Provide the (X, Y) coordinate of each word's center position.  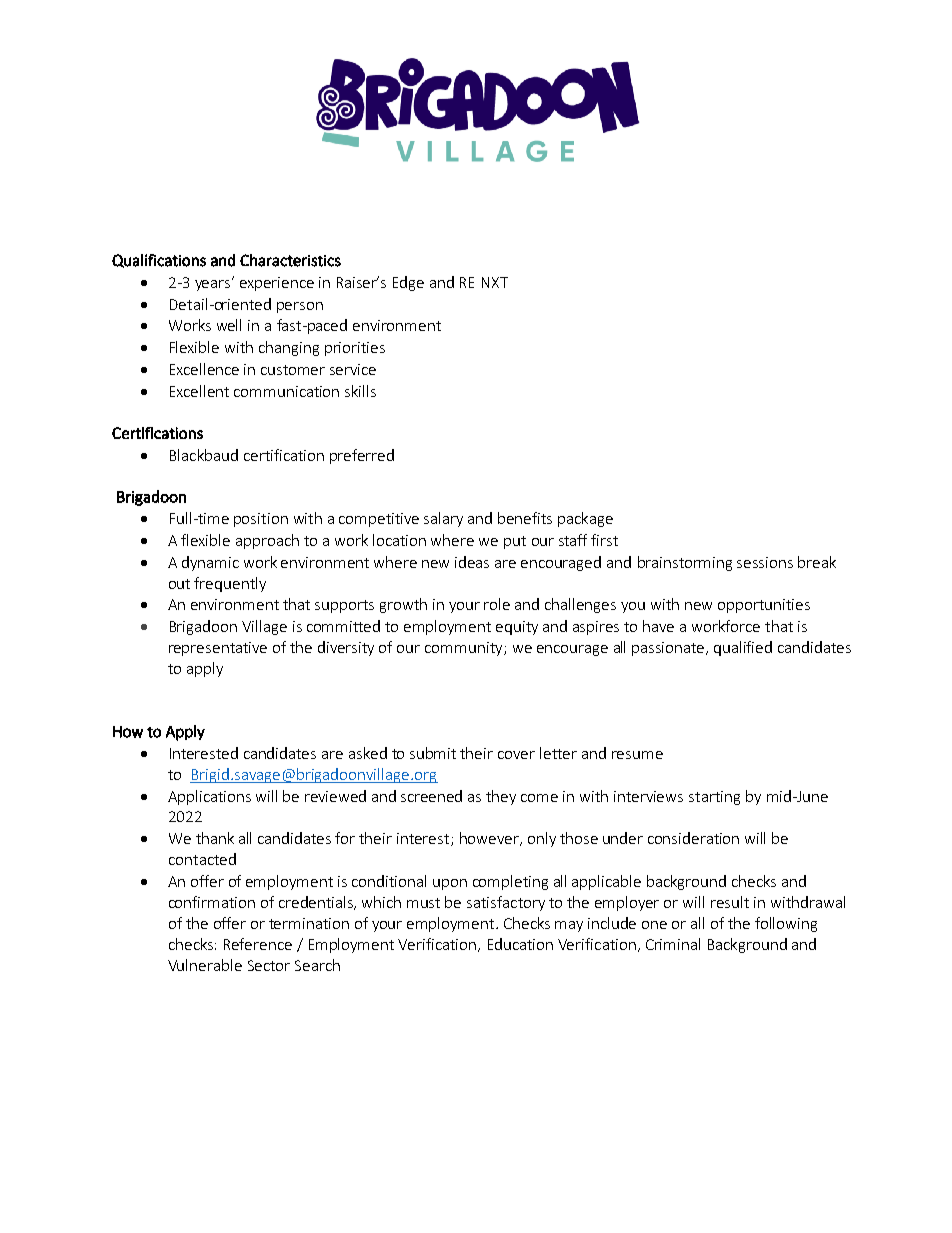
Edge (408, 283)
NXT (495, 282)
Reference (258, 944)
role (497, 604)
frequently (230, 584)
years (214, 284)
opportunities (764, 606)
